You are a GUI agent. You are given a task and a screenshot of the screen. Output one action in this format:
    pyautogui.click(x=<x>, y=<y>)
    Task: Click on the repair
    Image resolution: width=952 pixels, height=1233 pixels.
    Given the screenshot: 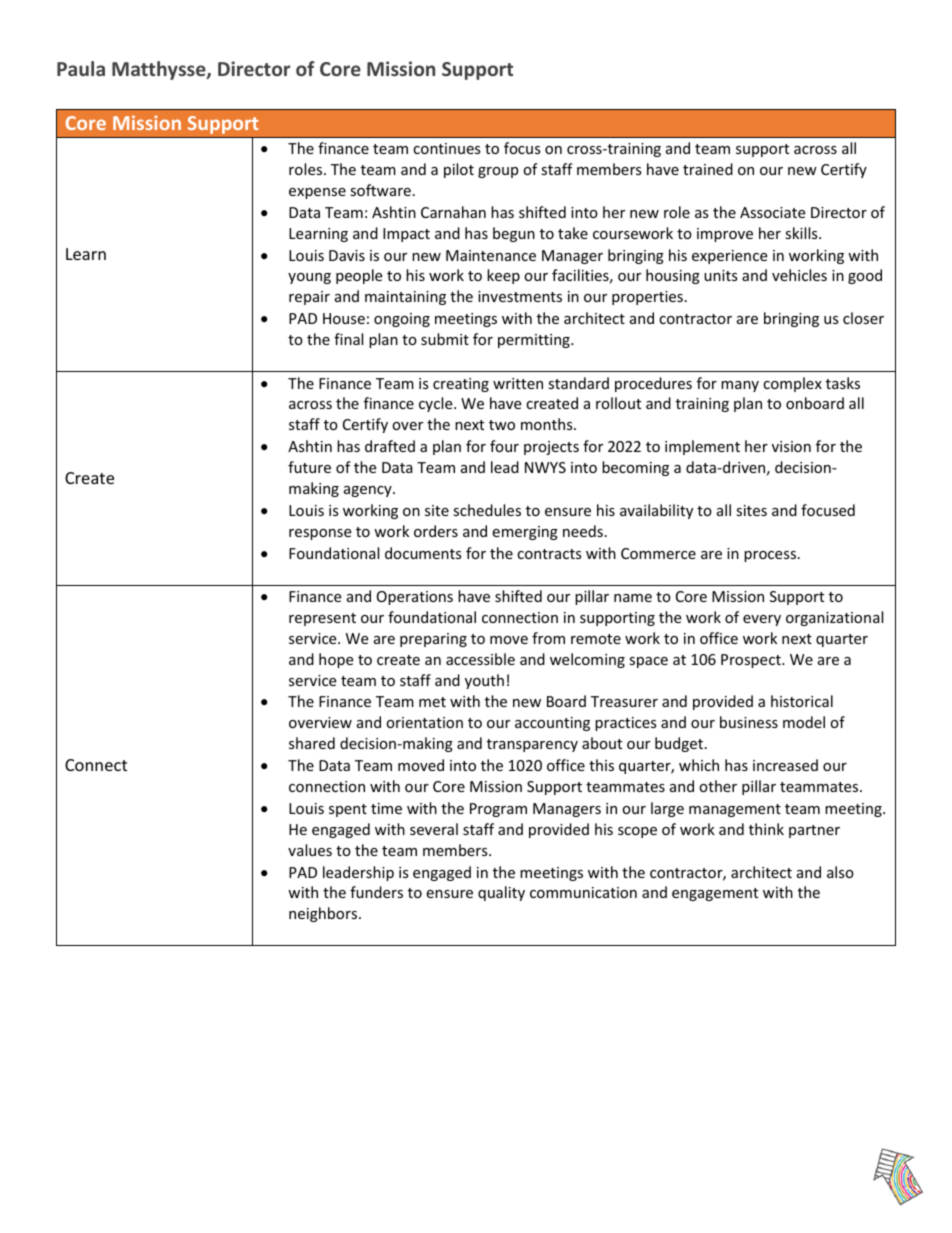 What is the action you would take?
    pyautogui.click(x=309, y=298)
